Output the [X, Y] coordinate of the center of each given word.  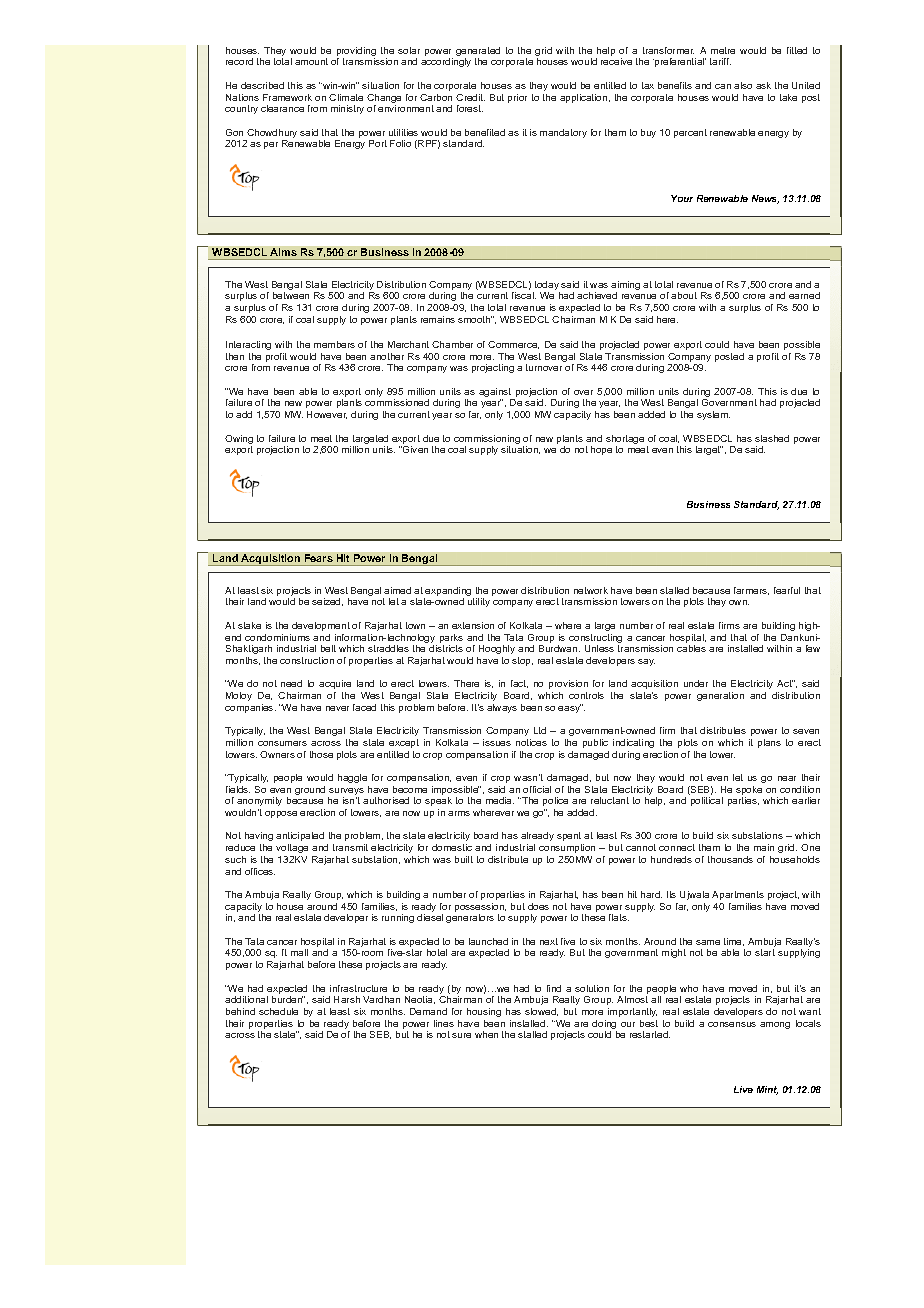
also [743, 85]
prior [517, 98]
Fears [319, 558]
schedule [278, 1011]
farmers [751, 591]
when [486, 1034]
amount [311, 61]
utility [479, 602]
